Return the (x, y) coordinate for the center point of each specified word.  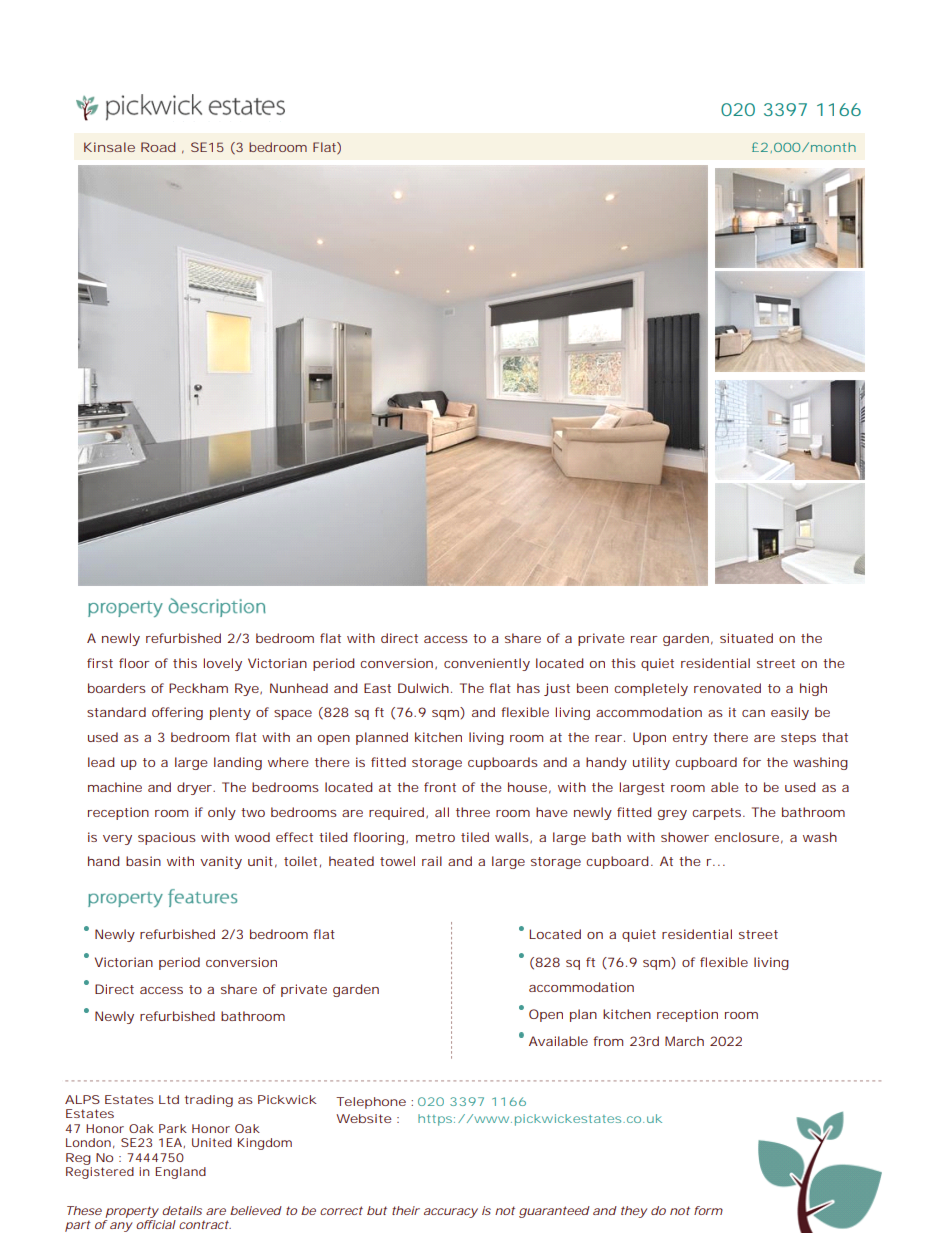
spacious (167, 838)
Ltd (169, 1099)
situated (746, 638)
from (608, 1041)
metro (435, 837)
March (684, 1041)
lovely (223, 664)
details (182, 1210)
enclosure (747, 837)
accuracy (451, 1213)
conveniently (487, 664)
